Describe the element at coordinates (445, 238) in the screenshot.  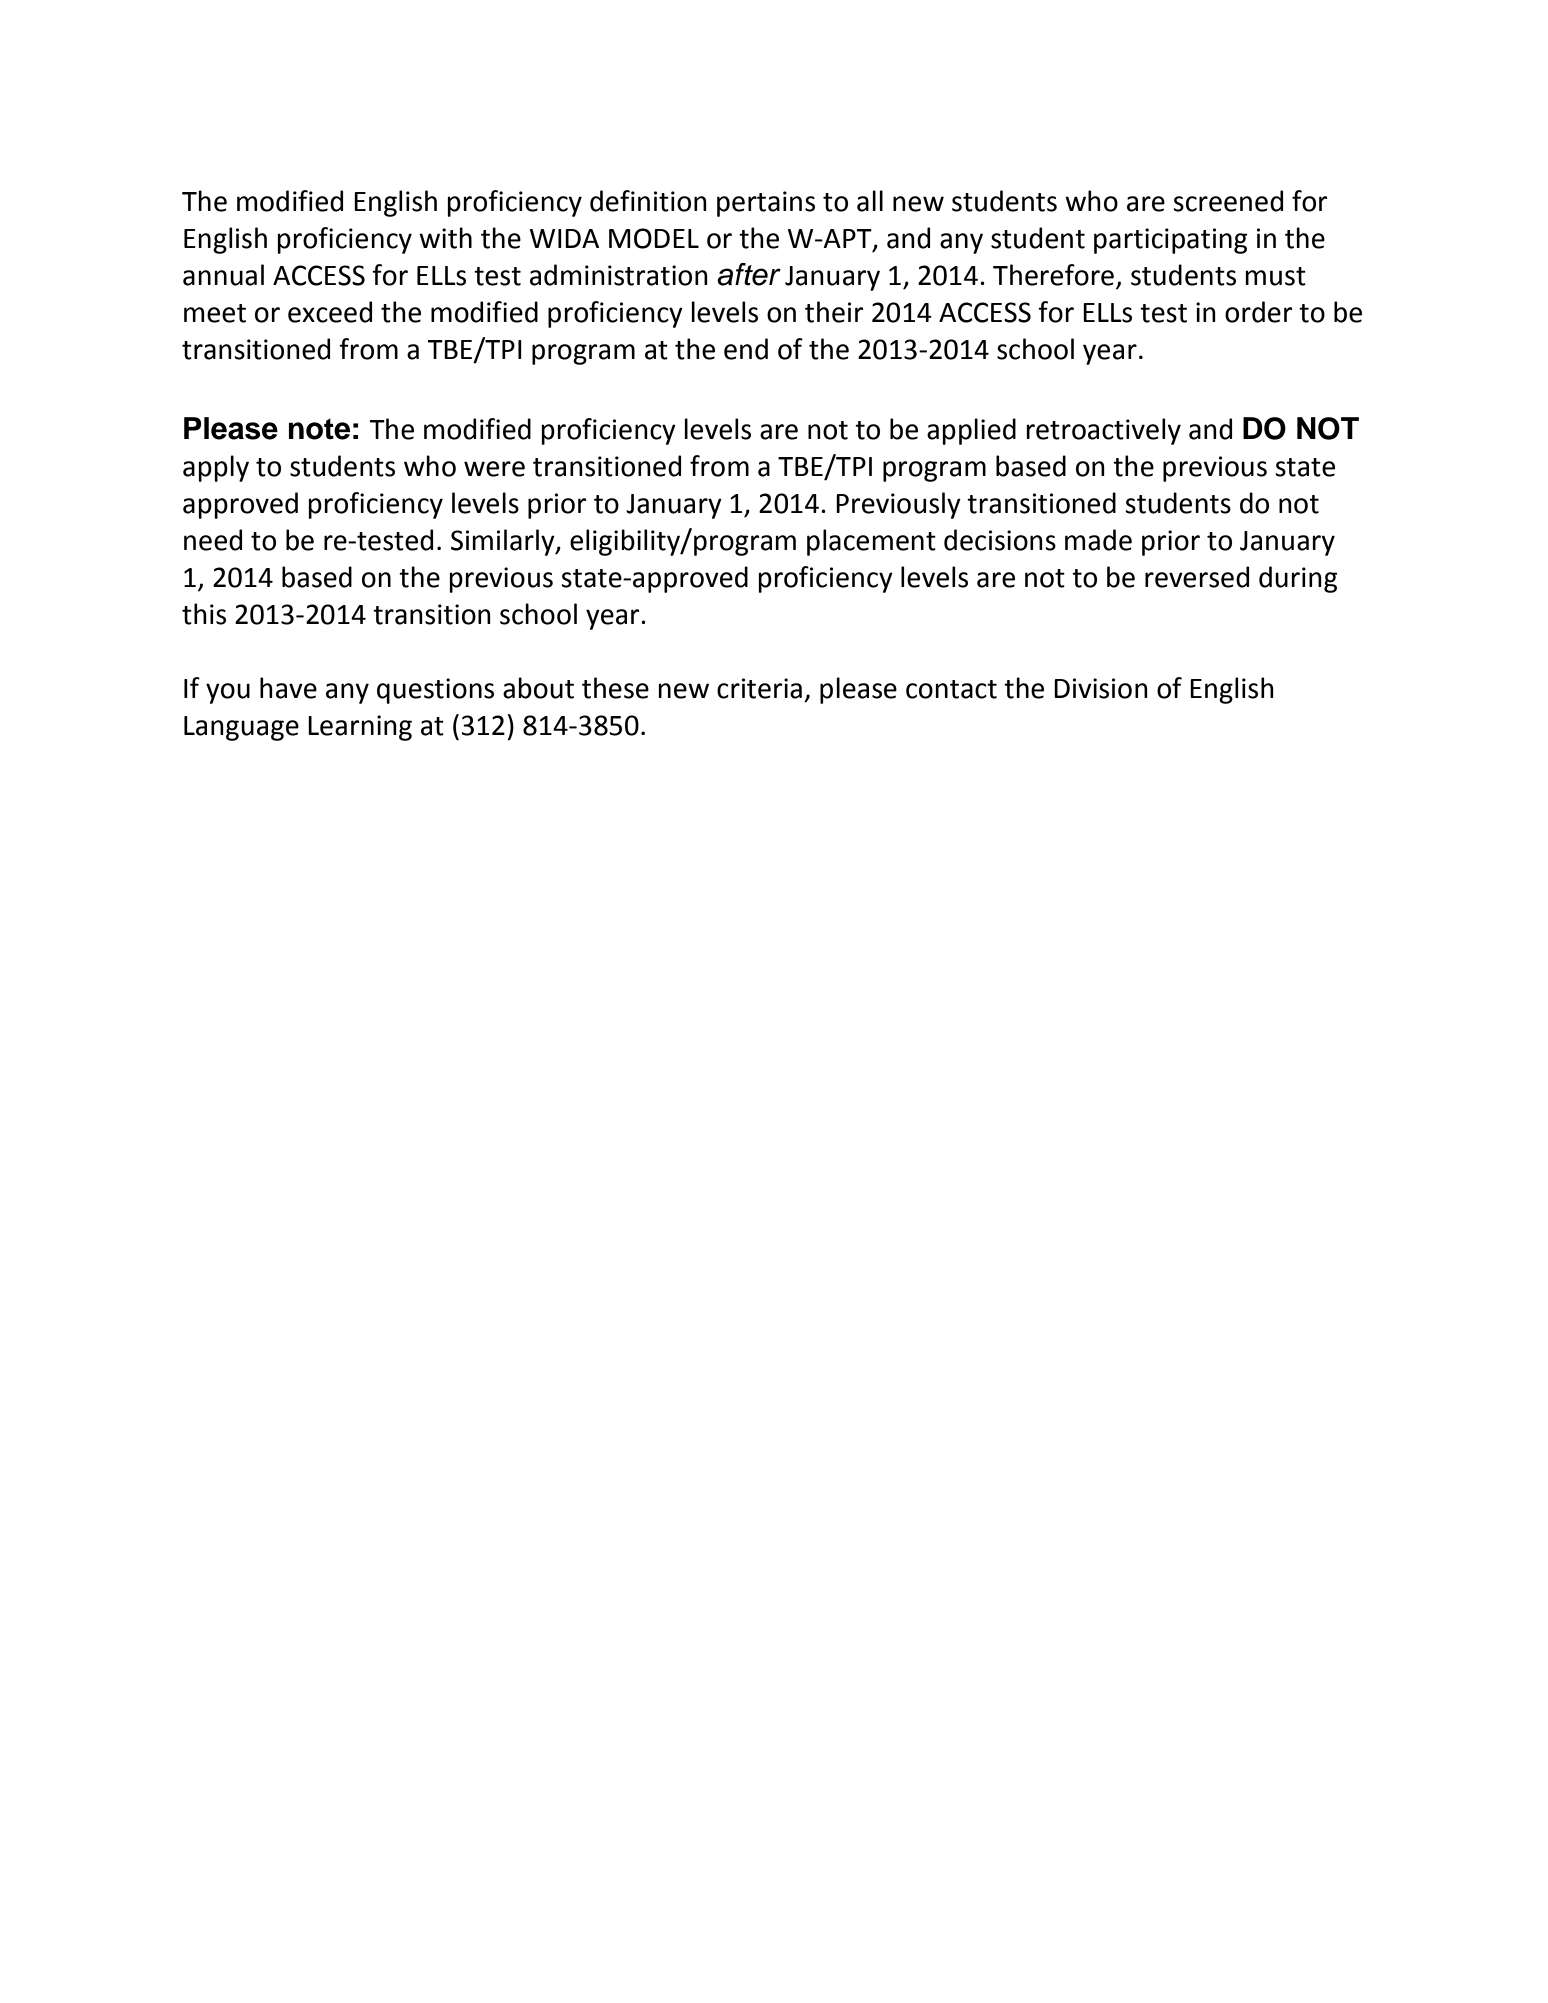
I see `with` at that location.
